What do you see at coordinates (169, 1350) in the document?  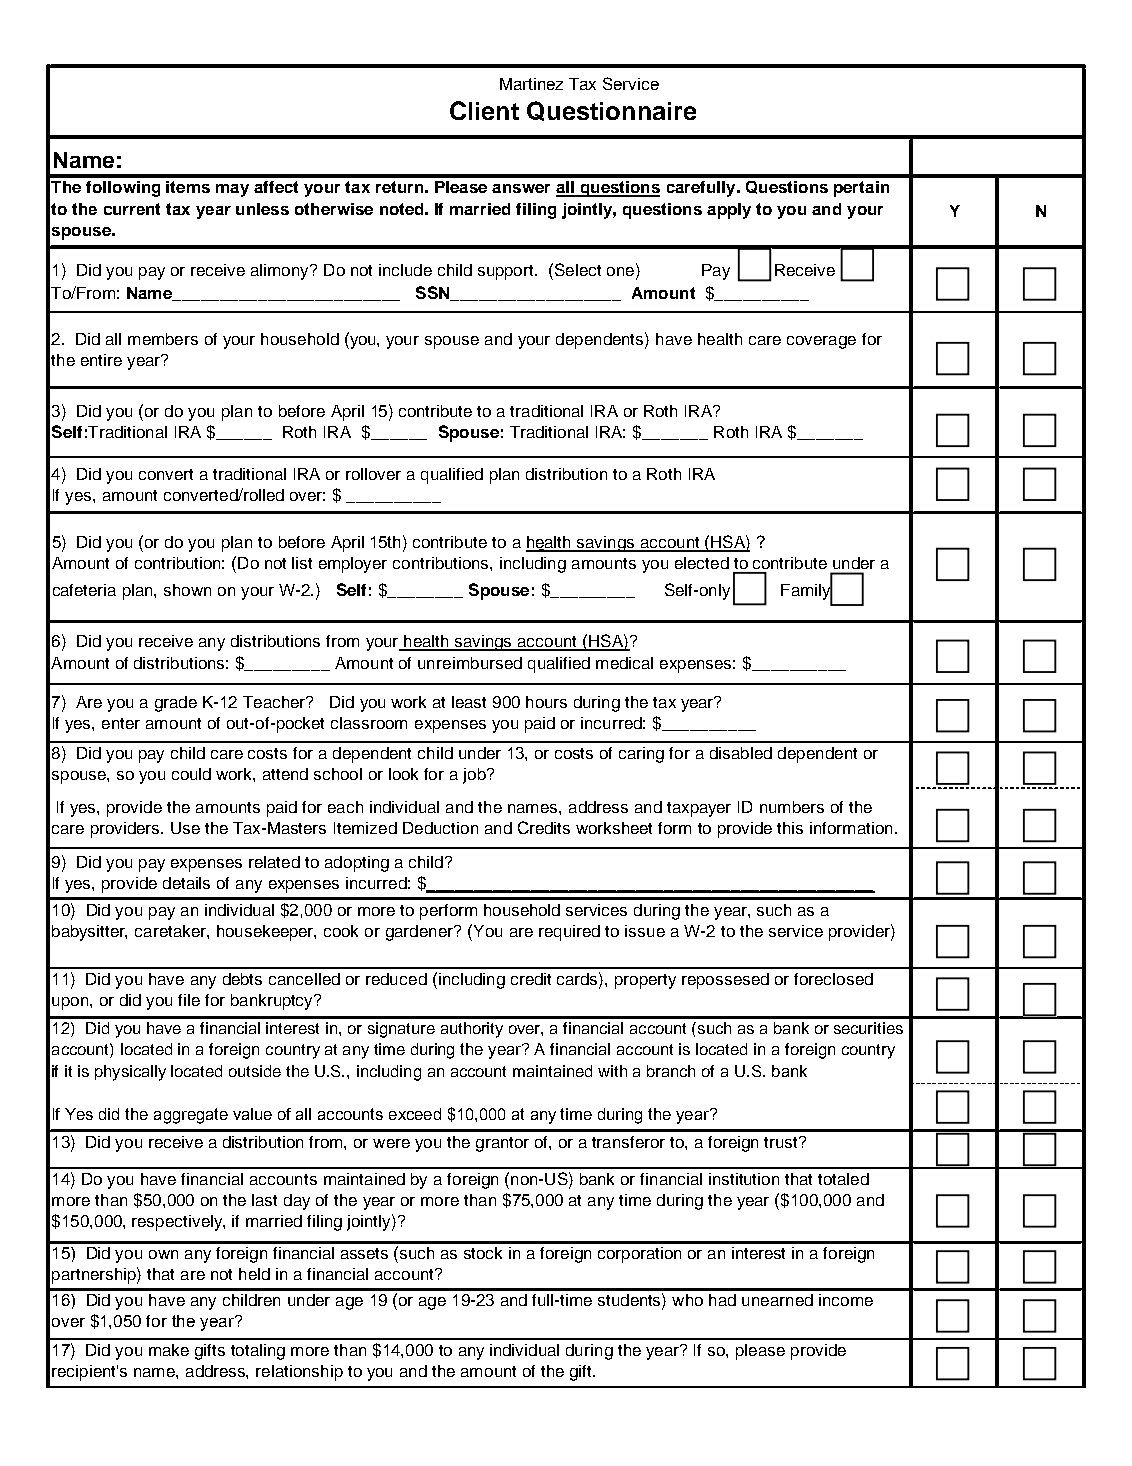 I see `make` at bounding box center [169, 1350].
